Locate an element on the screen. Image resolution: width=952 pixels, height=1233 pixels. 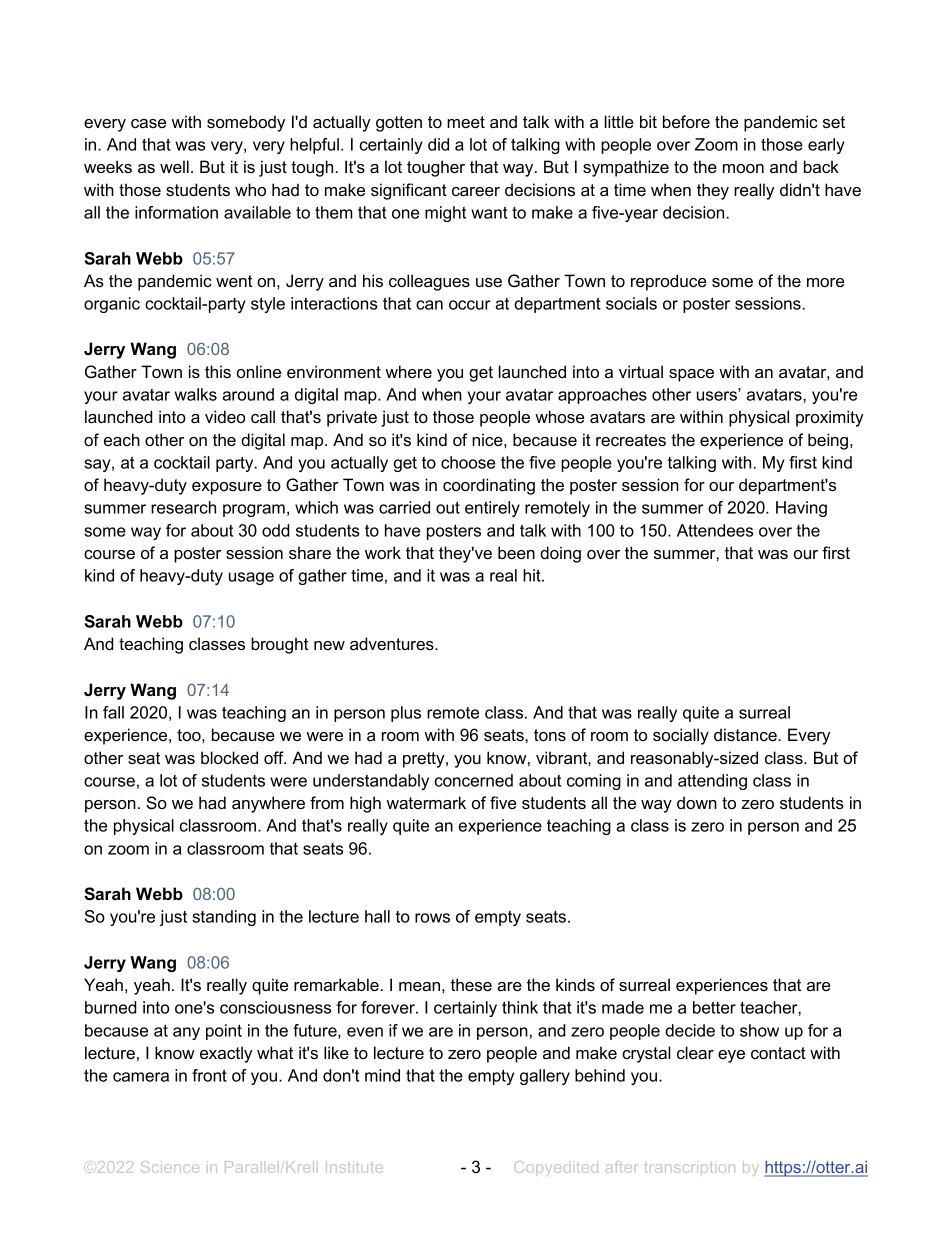
brought is located at coordinates (280, 645).
